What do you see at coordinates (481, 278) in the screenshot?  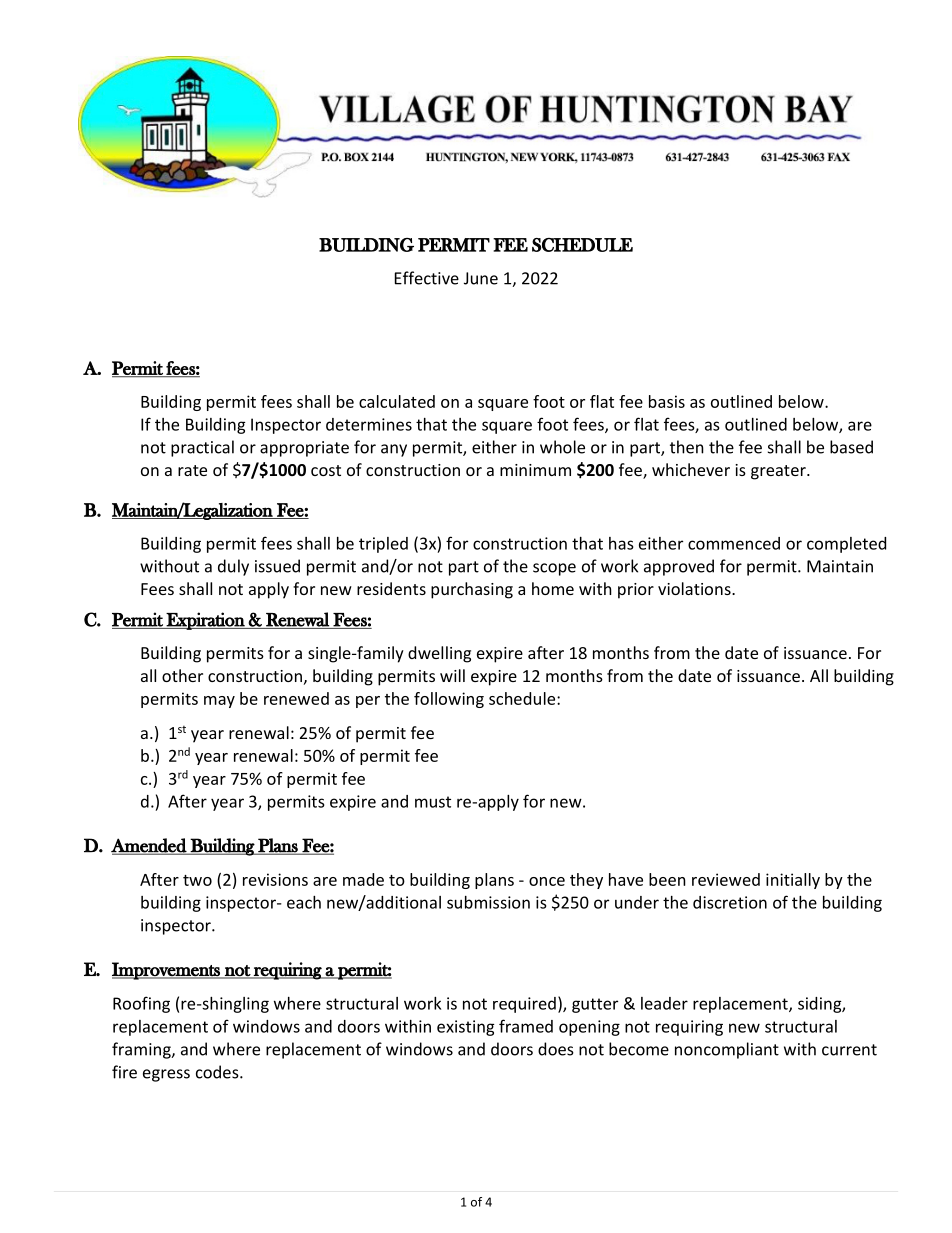 I see `June` at bounding box center [481, 278].
